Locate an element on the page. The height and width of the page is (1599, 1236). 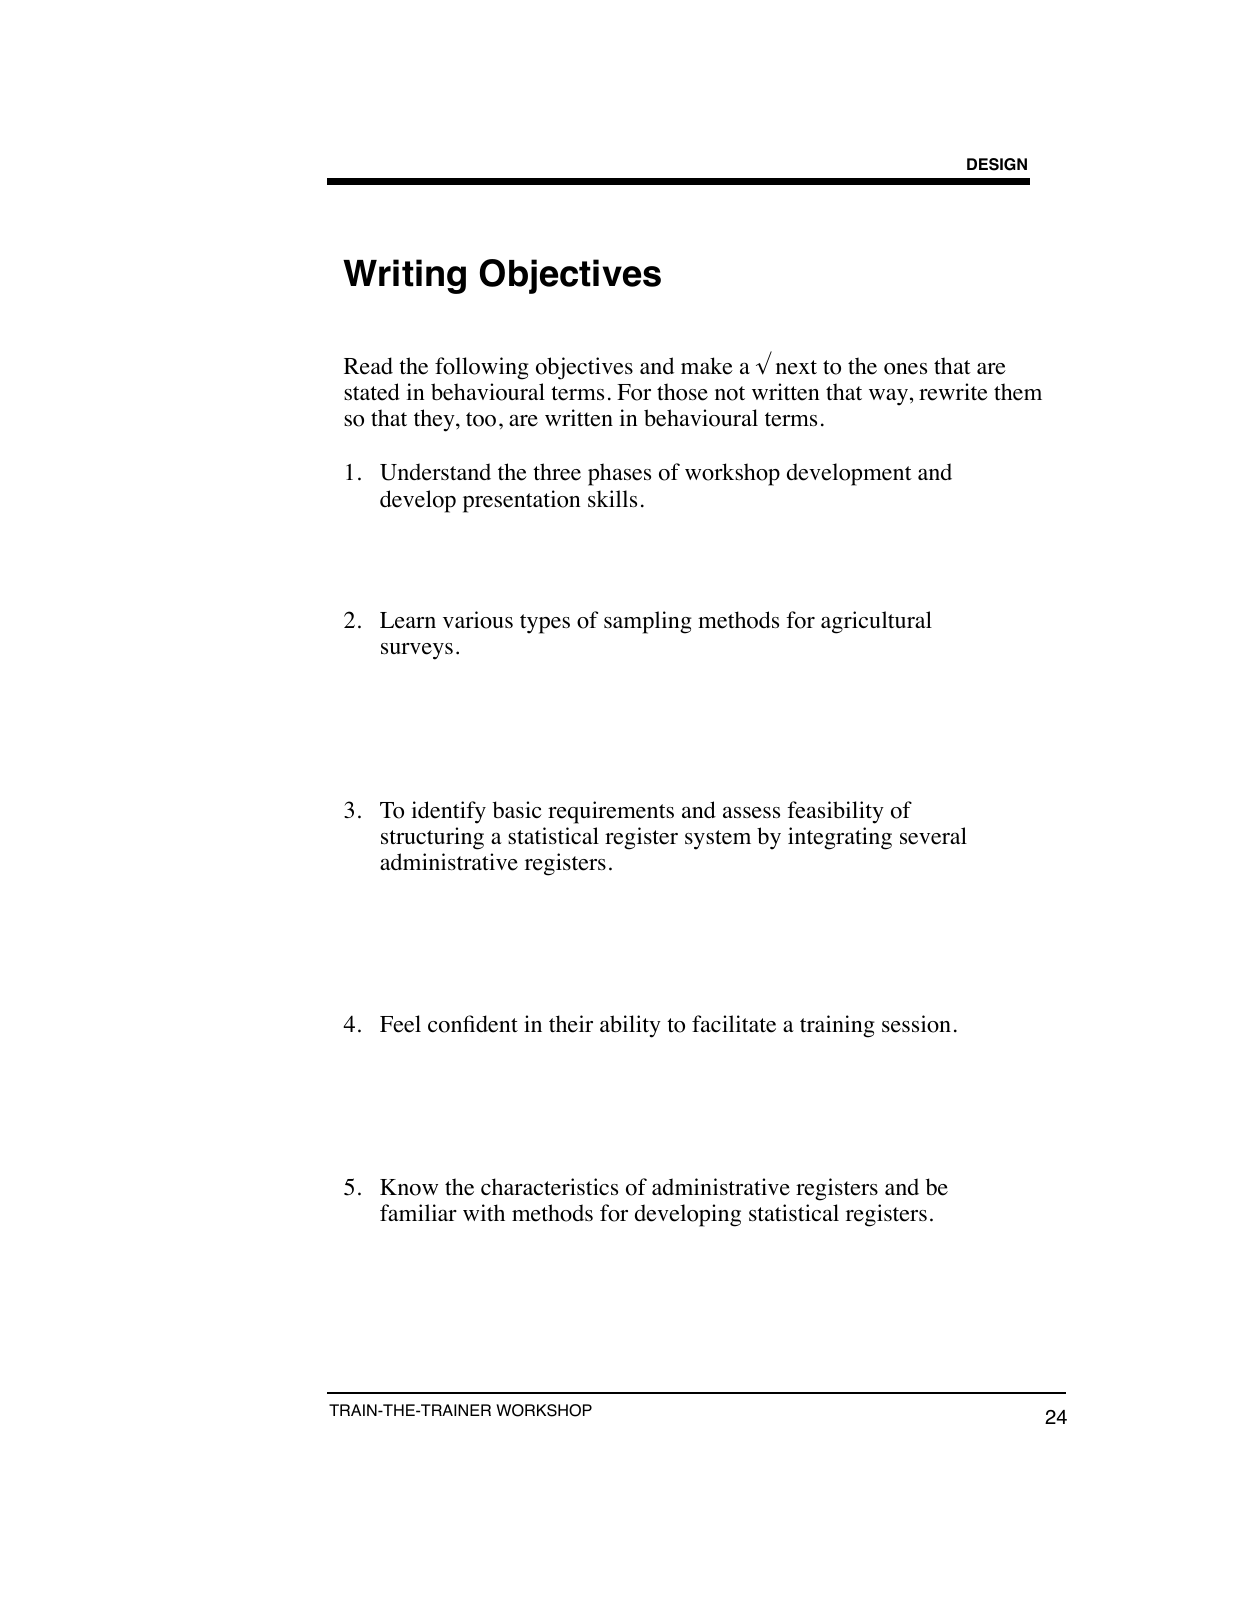
Know is located at coordinates (409, 1187).
